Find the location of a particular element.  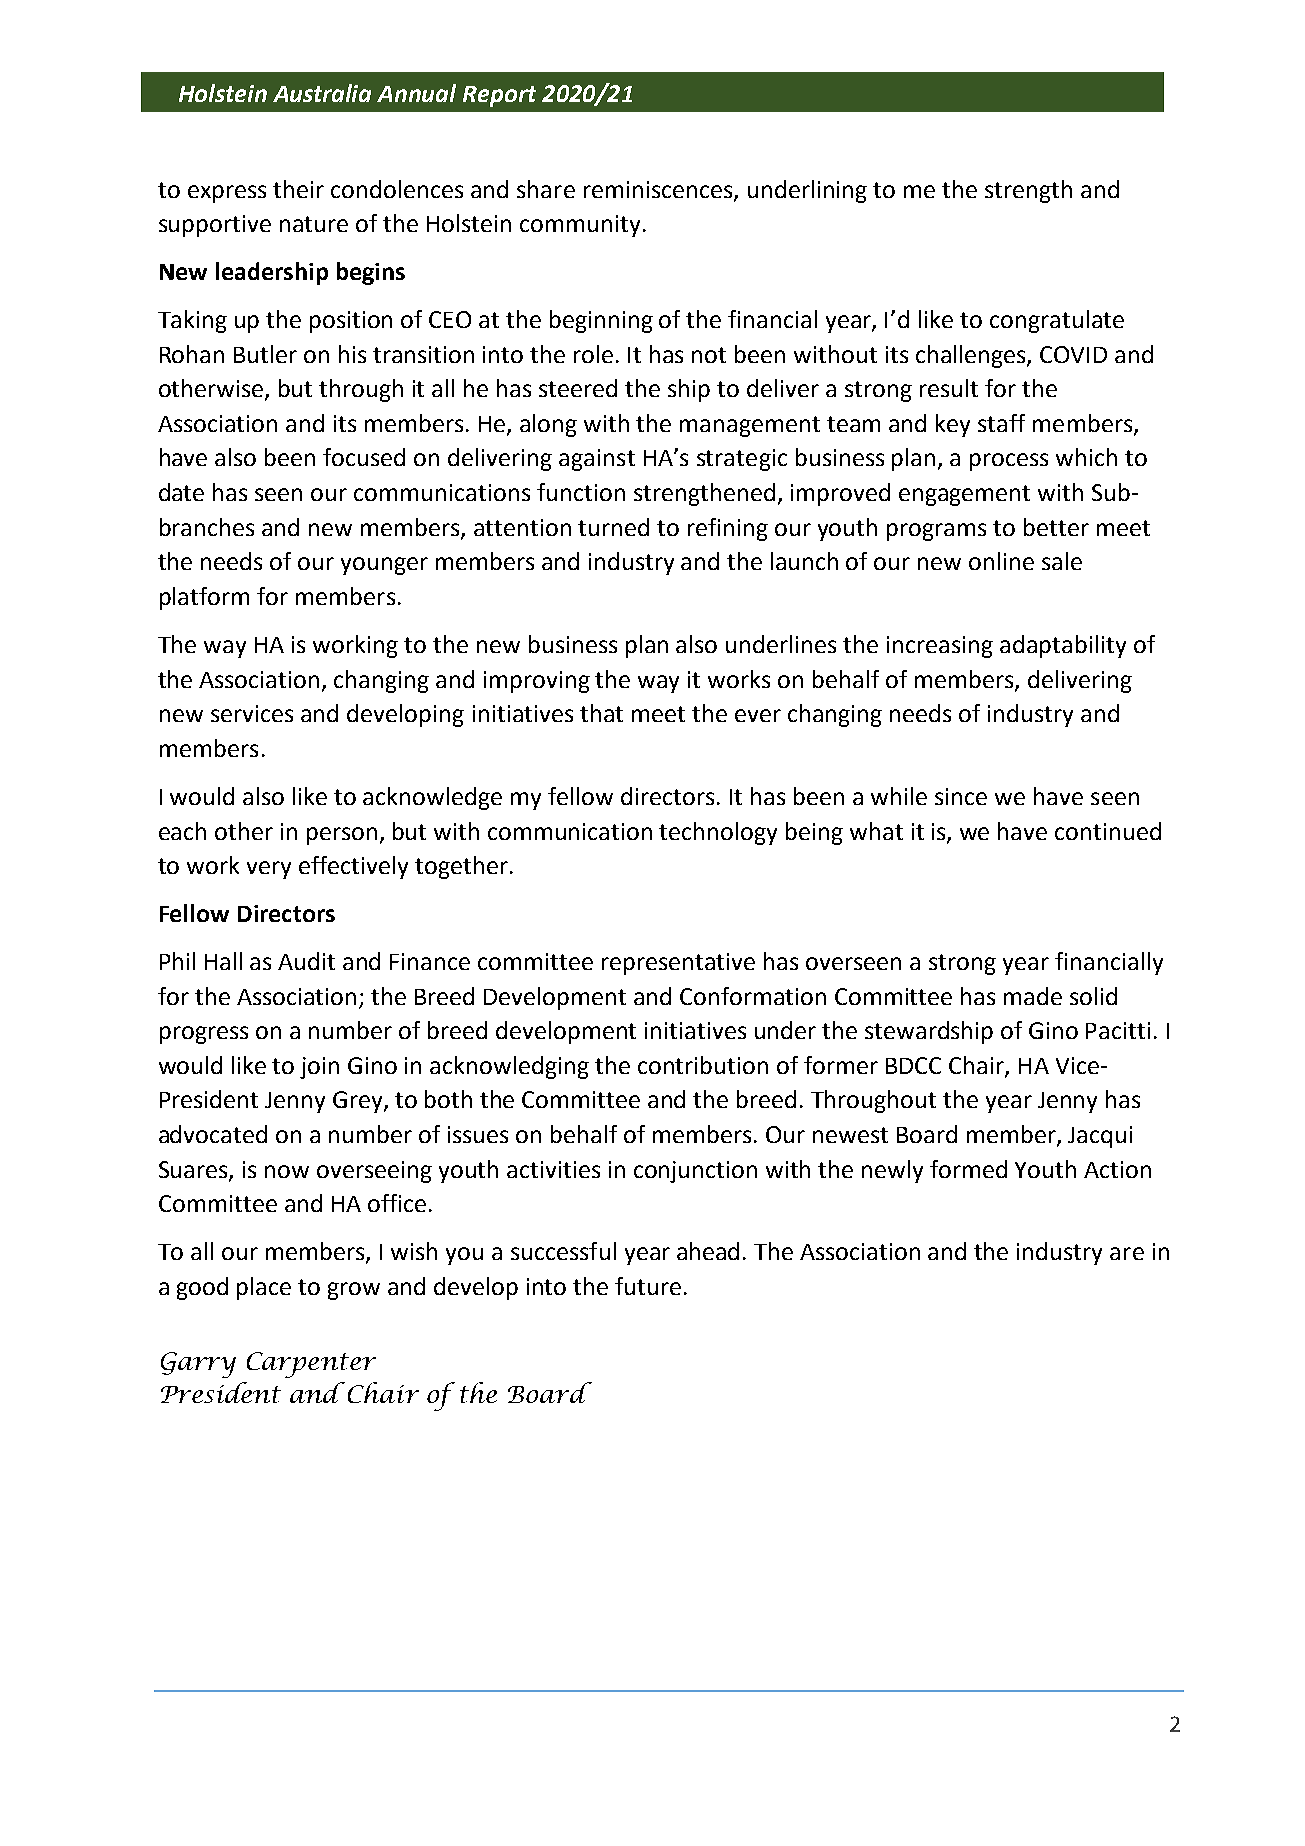

Australia is located at coordinates (322, 93).
